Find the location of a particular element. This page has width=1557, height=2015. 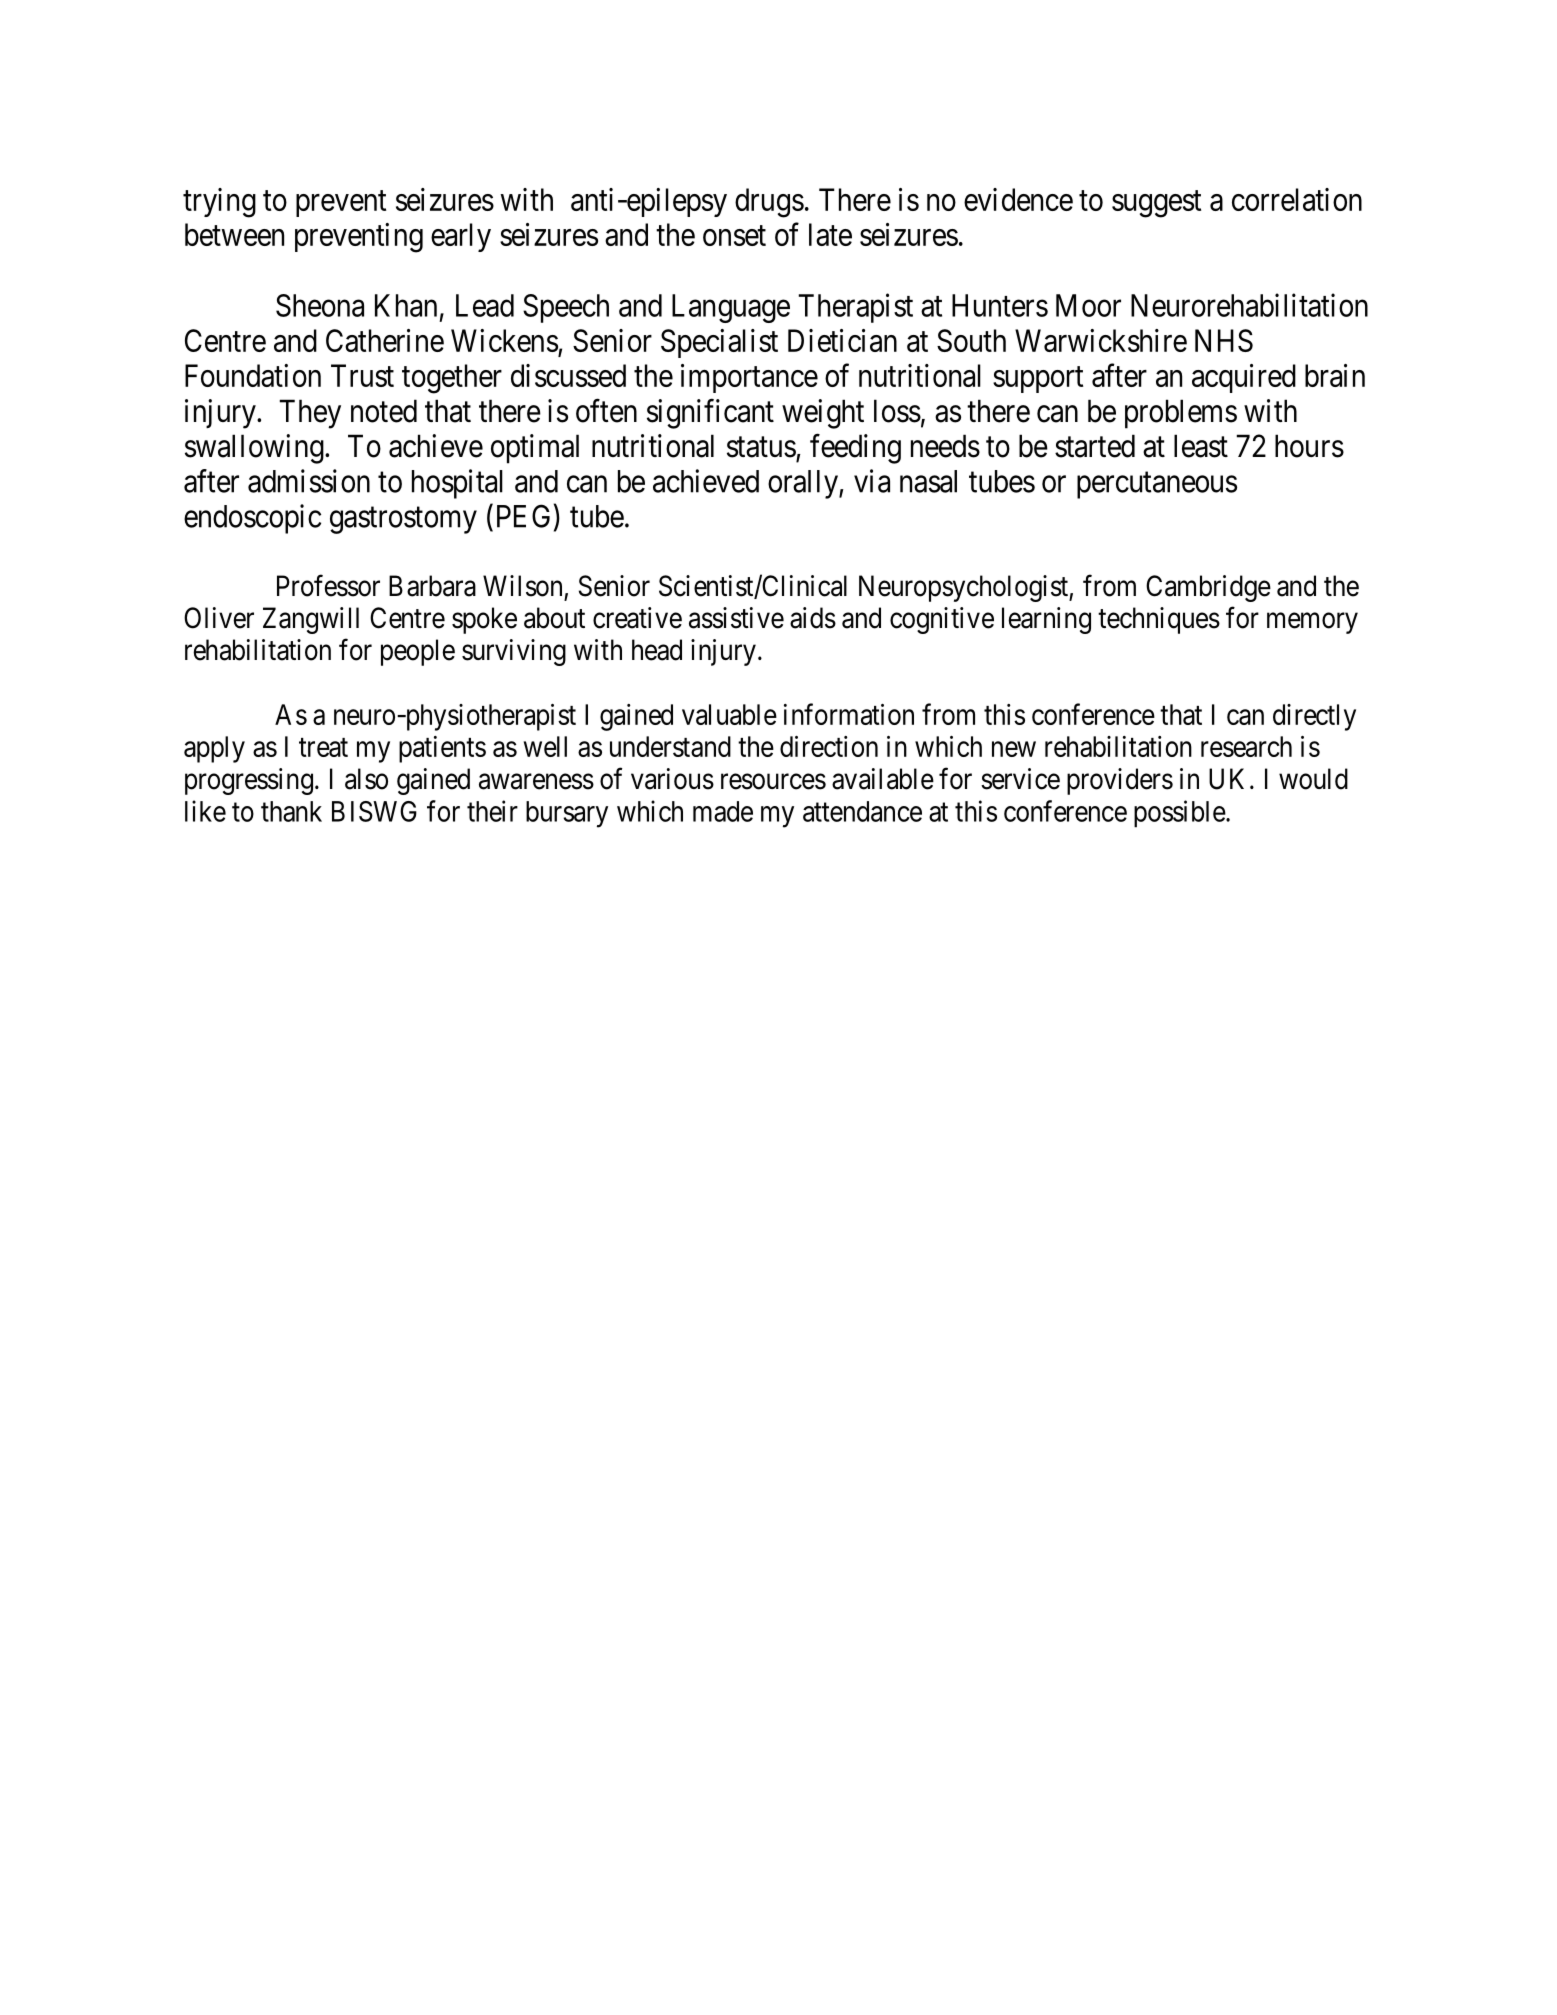

Professor is located at coordinates (328, 585).
